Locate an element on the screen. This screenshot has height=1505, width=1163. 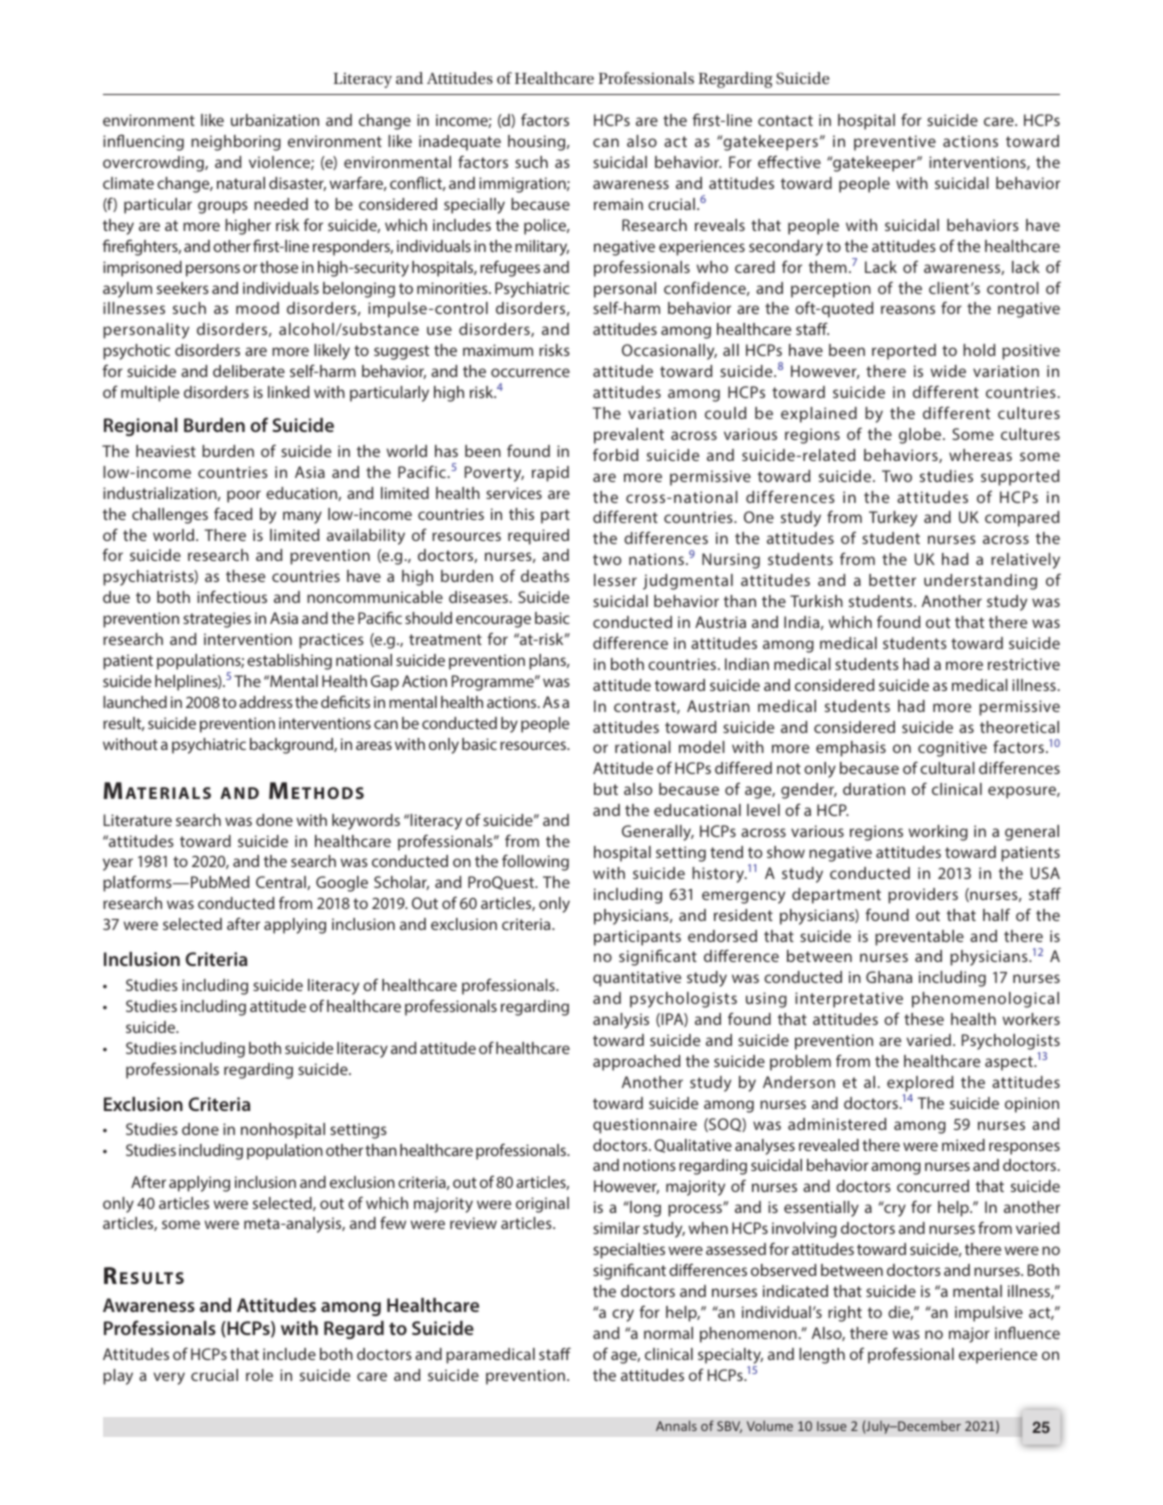
approached is located at coordinates (636, 1063).
